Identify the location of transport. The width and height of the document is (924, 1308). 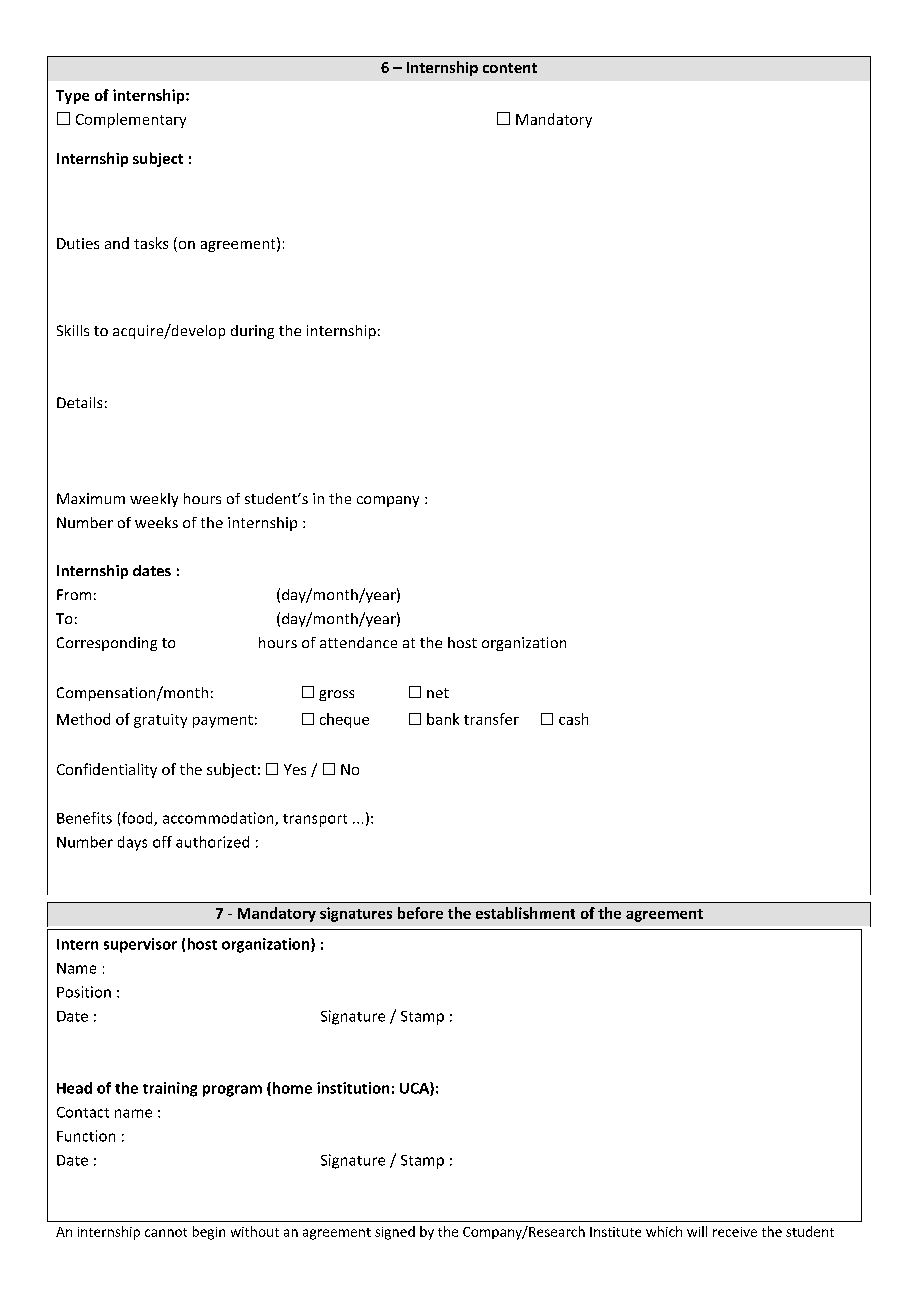
(315, 820).
